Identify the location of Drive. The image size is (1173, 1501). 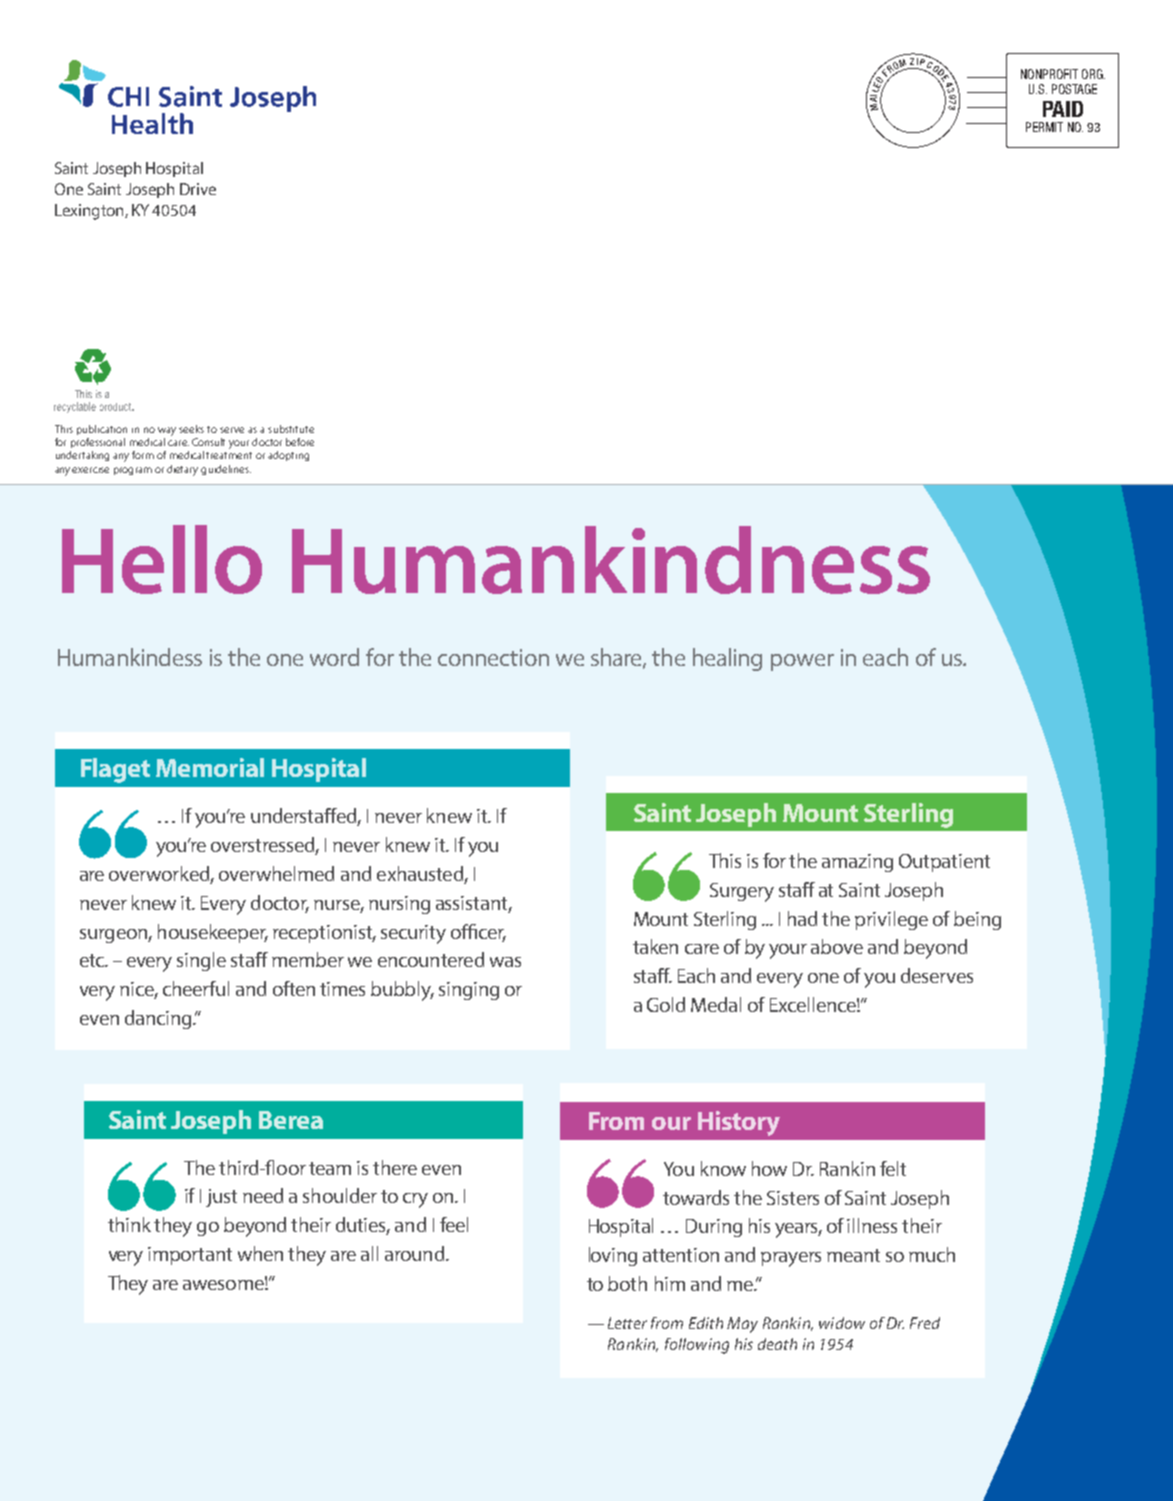
(198, 189).
